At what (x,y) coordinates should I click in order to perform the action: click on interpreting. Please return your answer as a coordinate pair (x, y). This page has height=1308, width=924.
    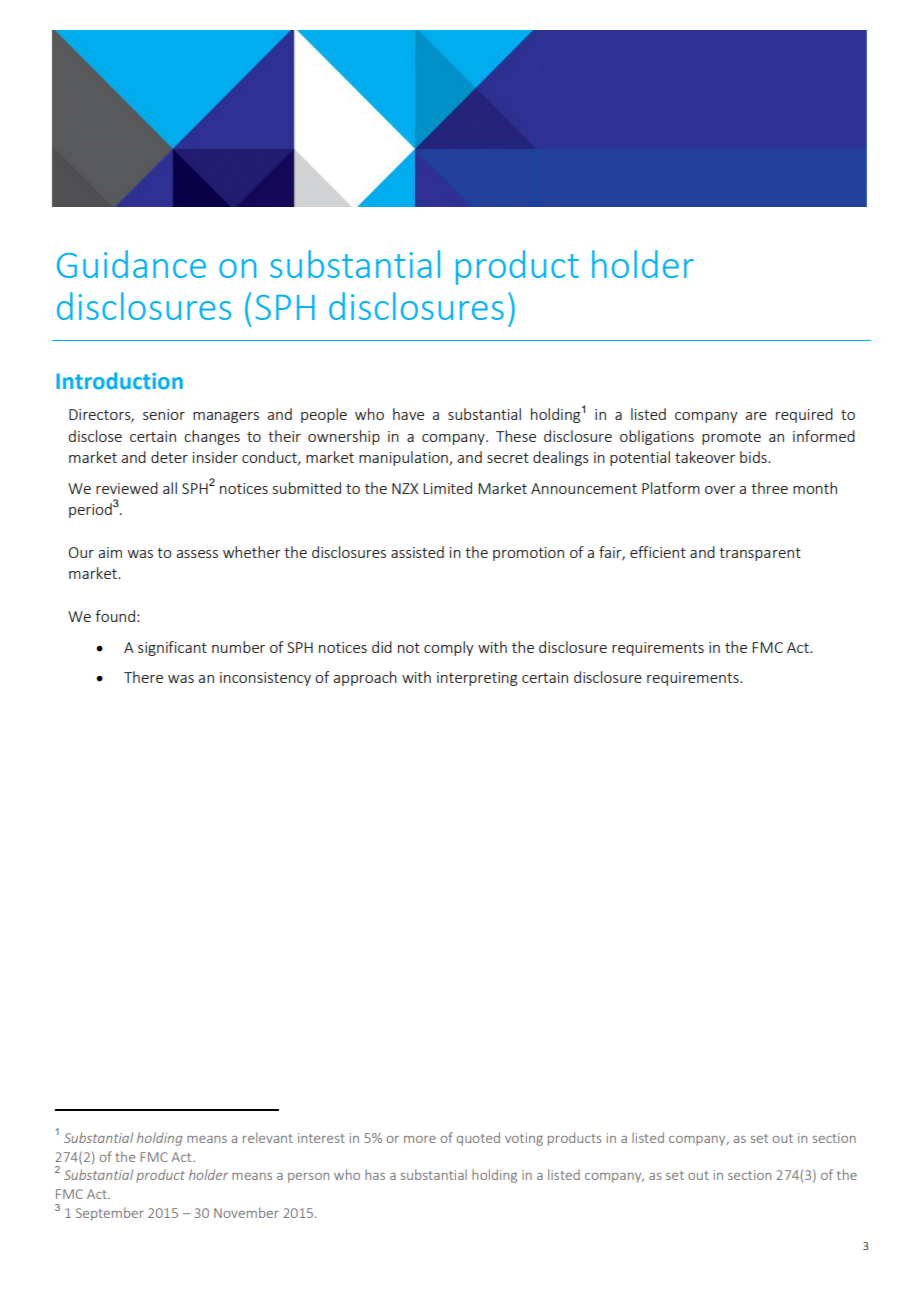
    Looking at the image, I should click on (477, 679).
